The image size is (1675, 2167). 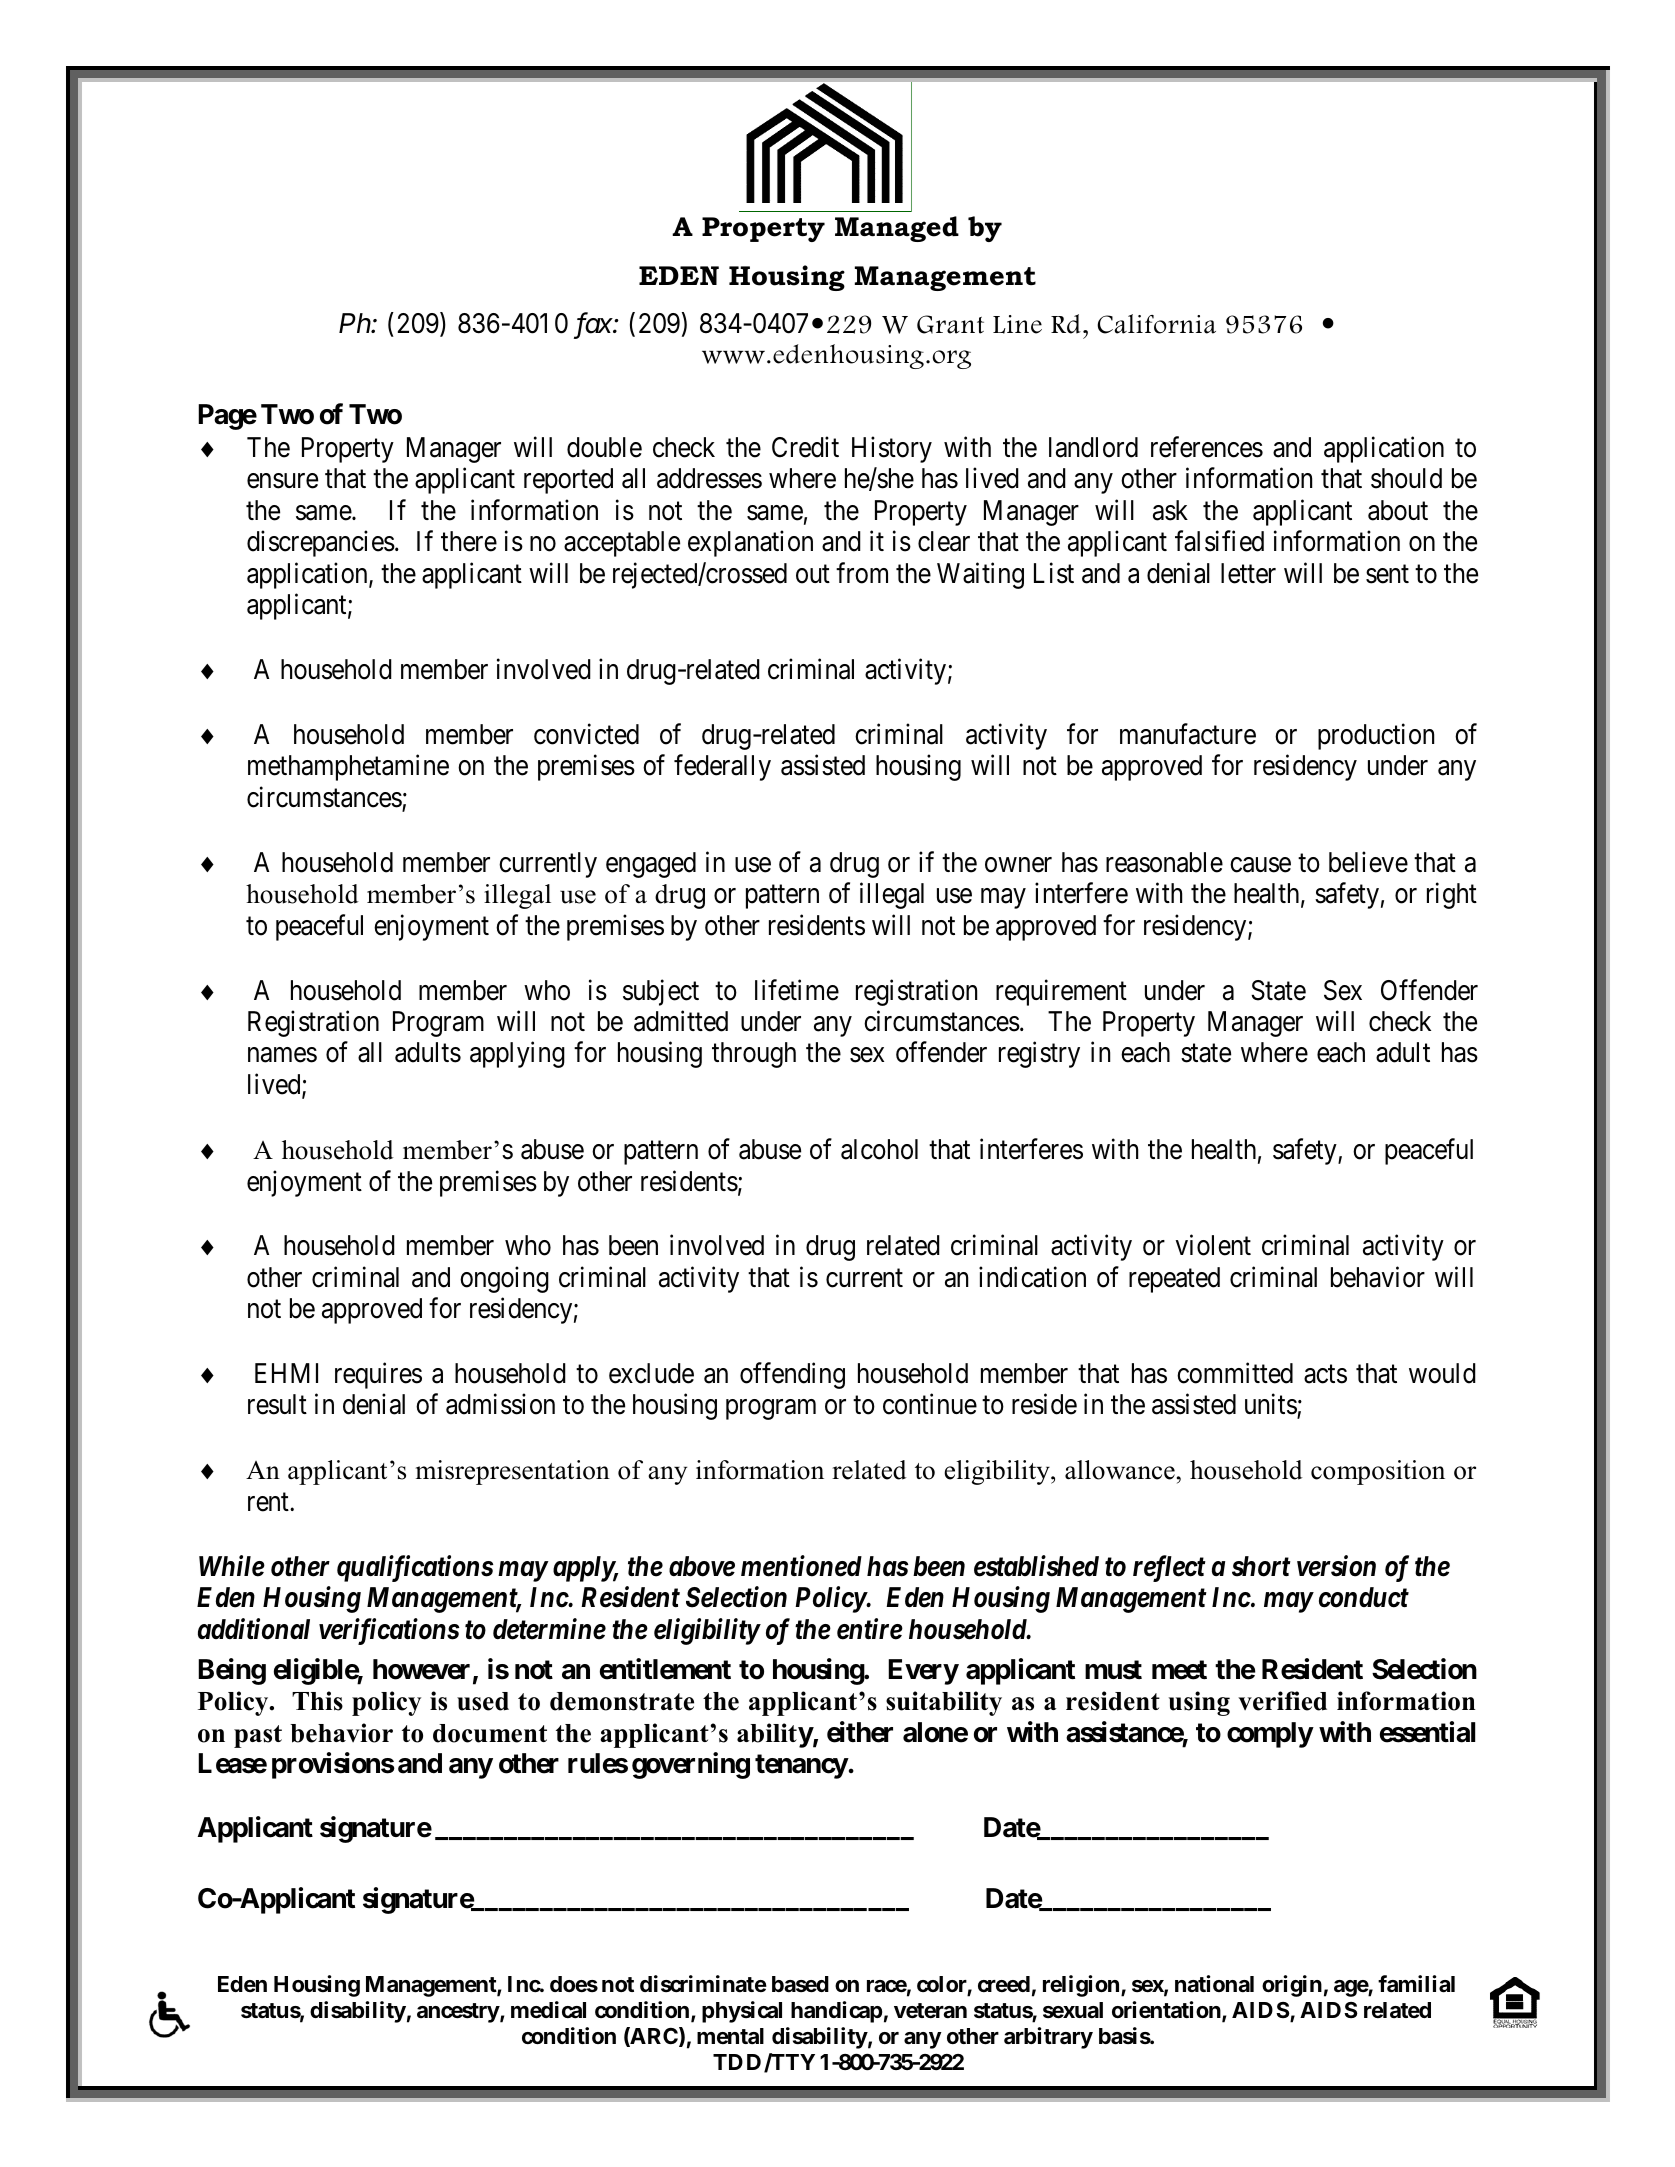 What do you see at coordinates (1156, 324) in the page?
I see `California` at bounding box center [1156, 324].
